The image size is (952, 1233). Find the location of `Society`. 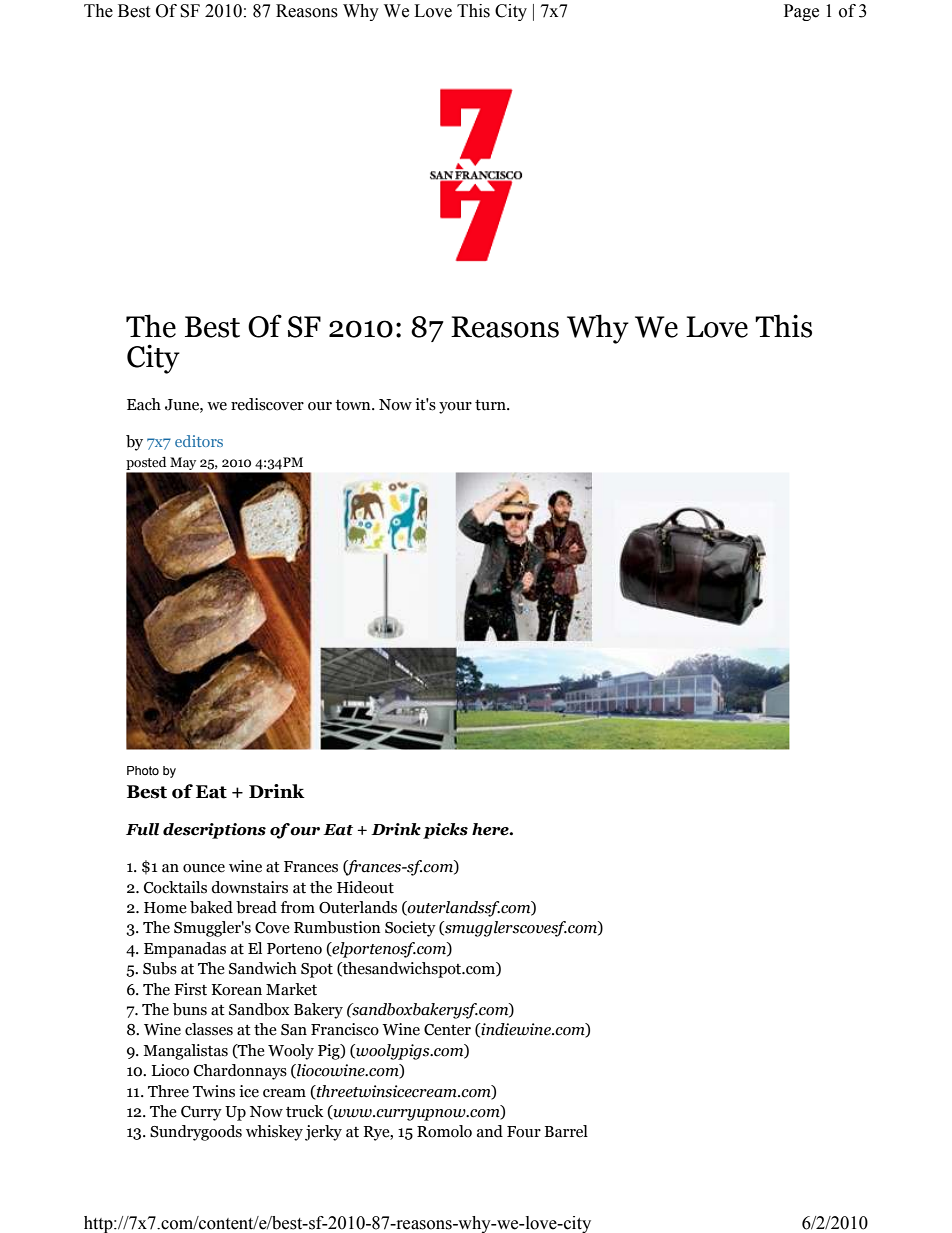

Society is located at coordinates (410, 929).
